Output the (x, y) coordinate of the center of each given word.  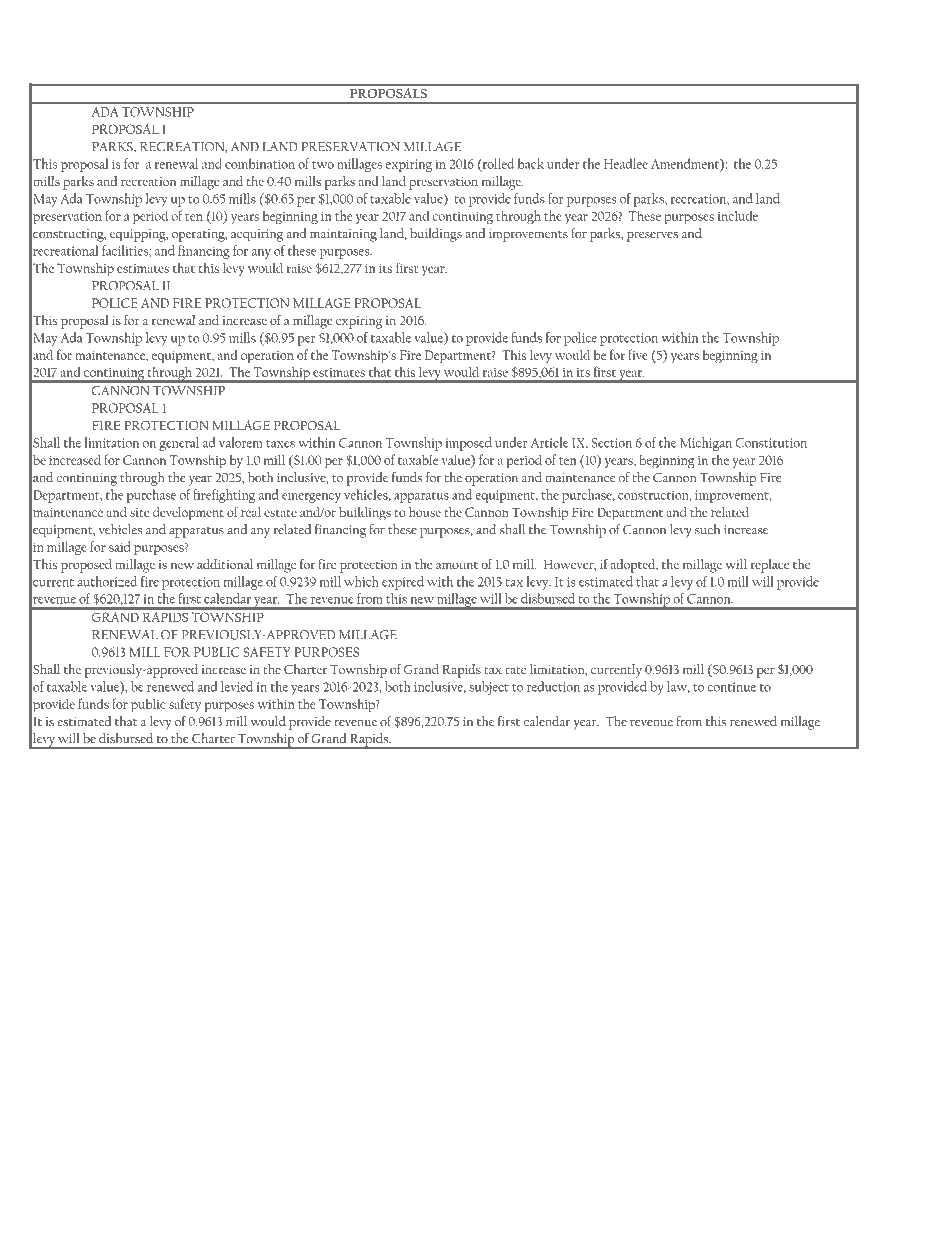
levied (237, 686)
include (738, 215)
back (531, 163)
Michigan (706, 444)
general (179, 444)
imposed (468, 444)
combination (260, 163)
